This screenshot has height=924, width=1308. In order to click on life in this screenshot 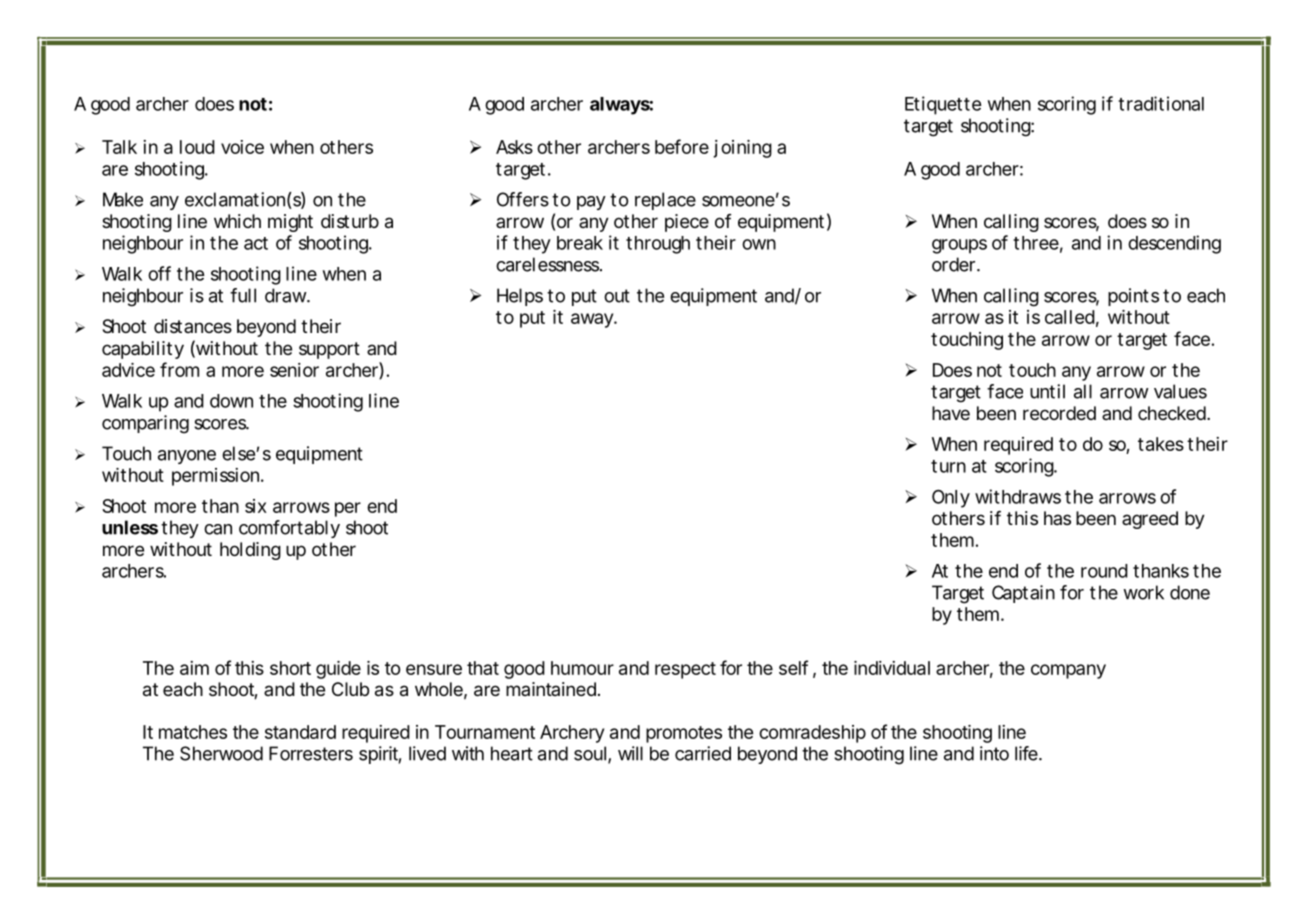, I will do `click(1027, 753)`.
